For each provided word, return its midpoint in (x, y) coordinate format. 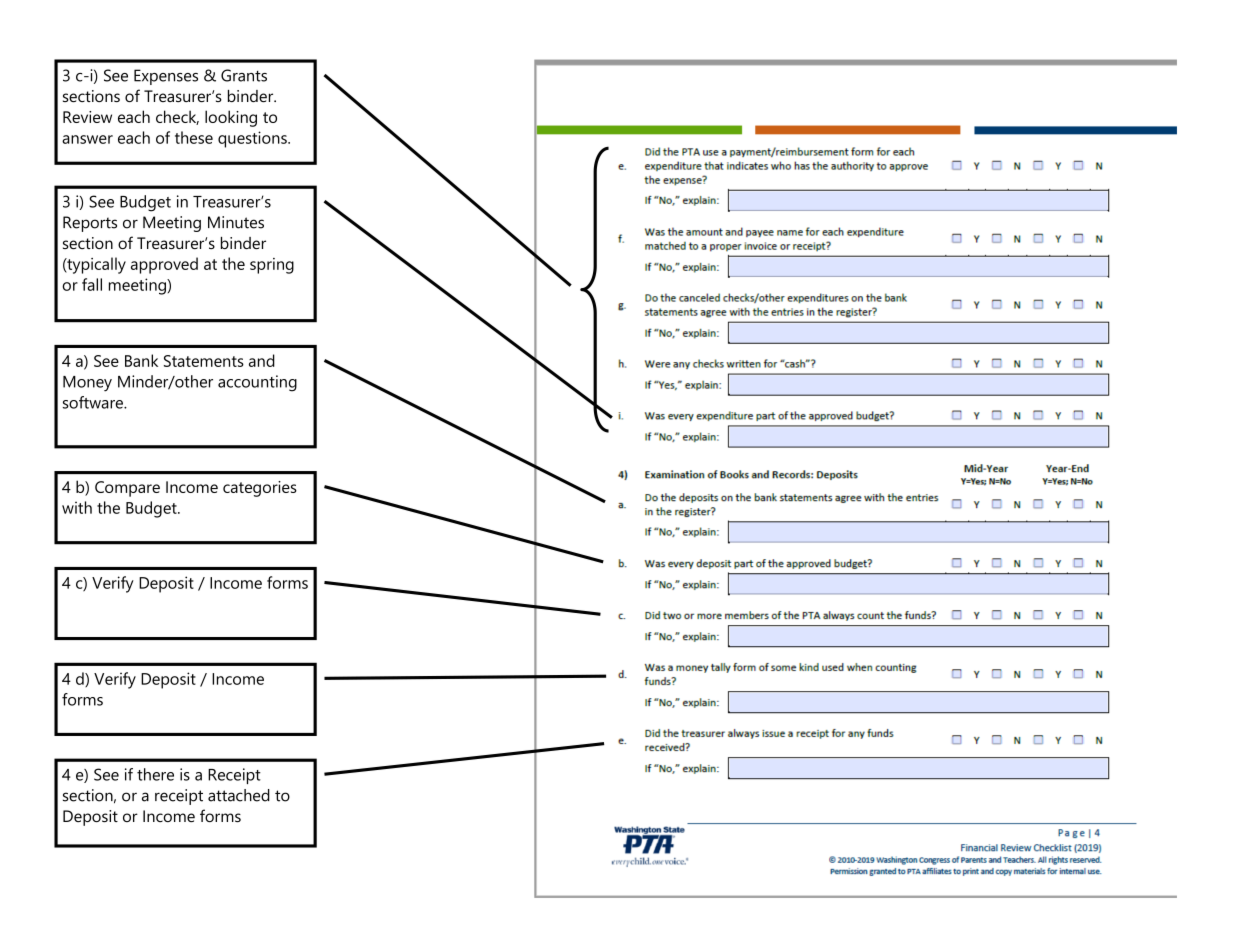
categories (260, 489)
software (94, 402)
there (155, 774)
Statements (204, 361)
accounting (257, 383)
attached (239, 795)
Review (87, 117)
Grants (244, 75)
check (177, 117)
